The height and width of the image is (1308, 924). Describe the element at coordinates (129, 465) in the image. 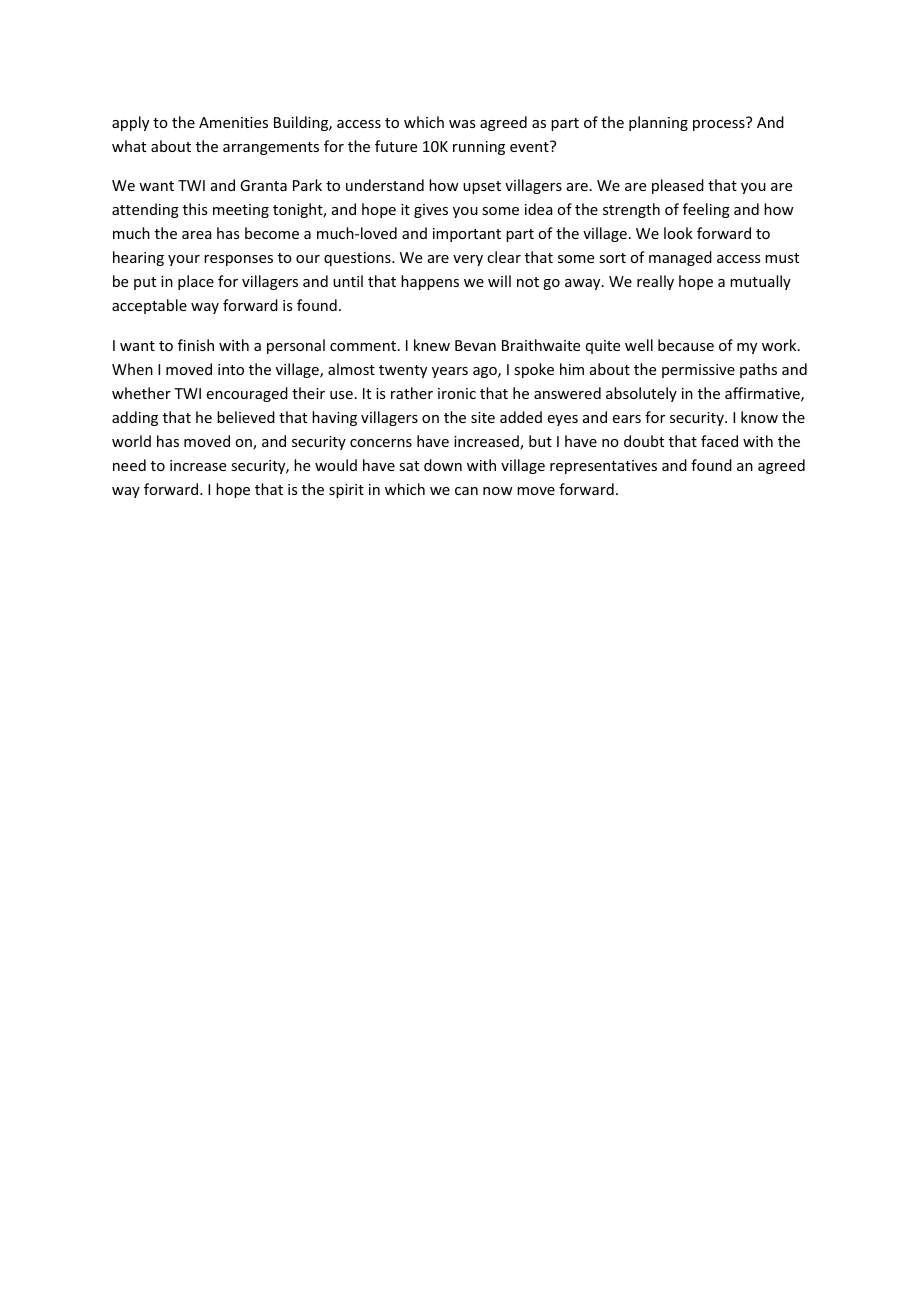

I see `need` at that location.
